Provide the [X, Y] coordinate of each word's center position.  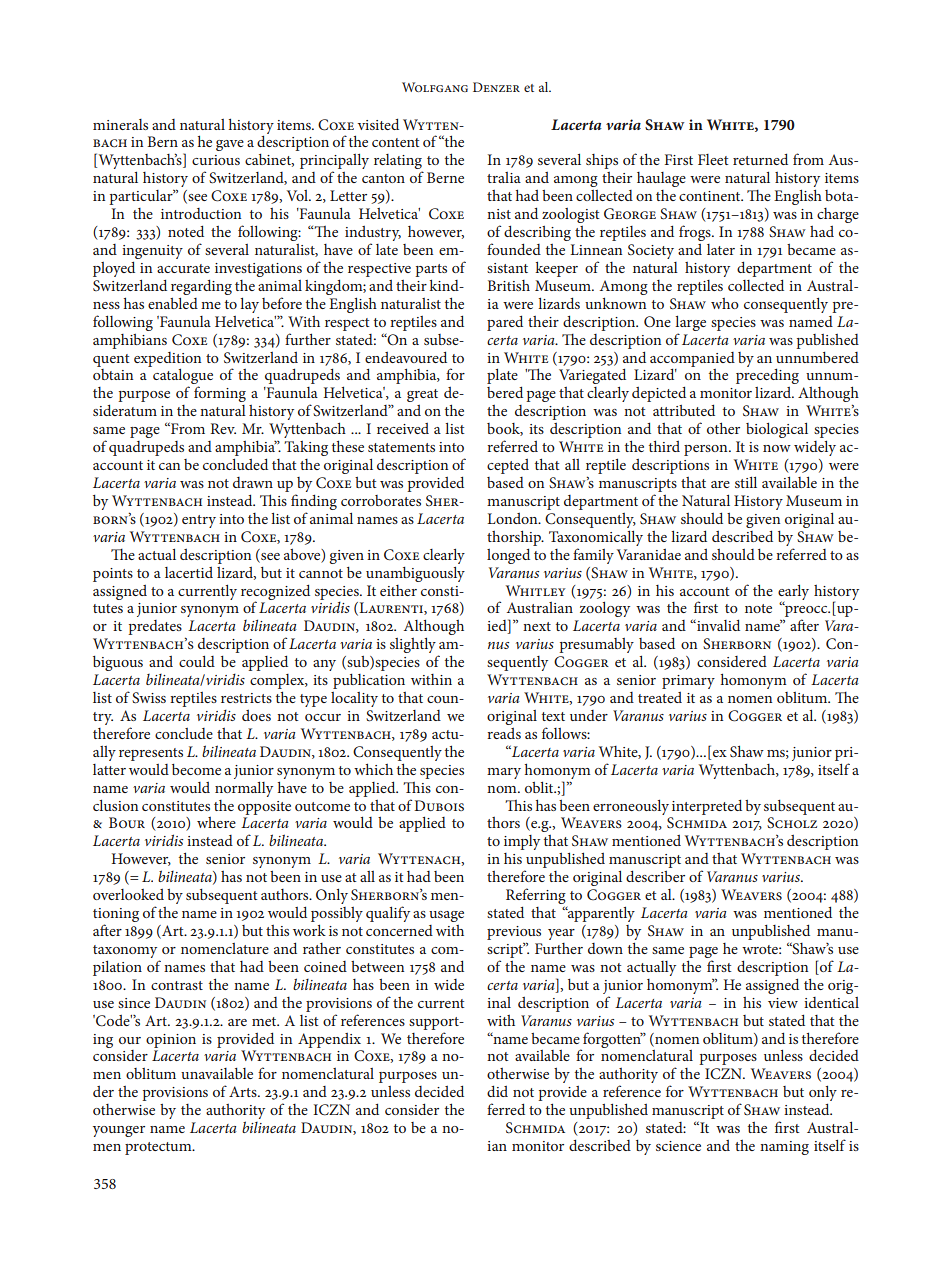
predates [155, 627]
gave [230, 145]
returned [760, 159]
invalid [717, 625]
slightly [413, 645]
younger [119, 1131]
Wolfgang [435, 87]
